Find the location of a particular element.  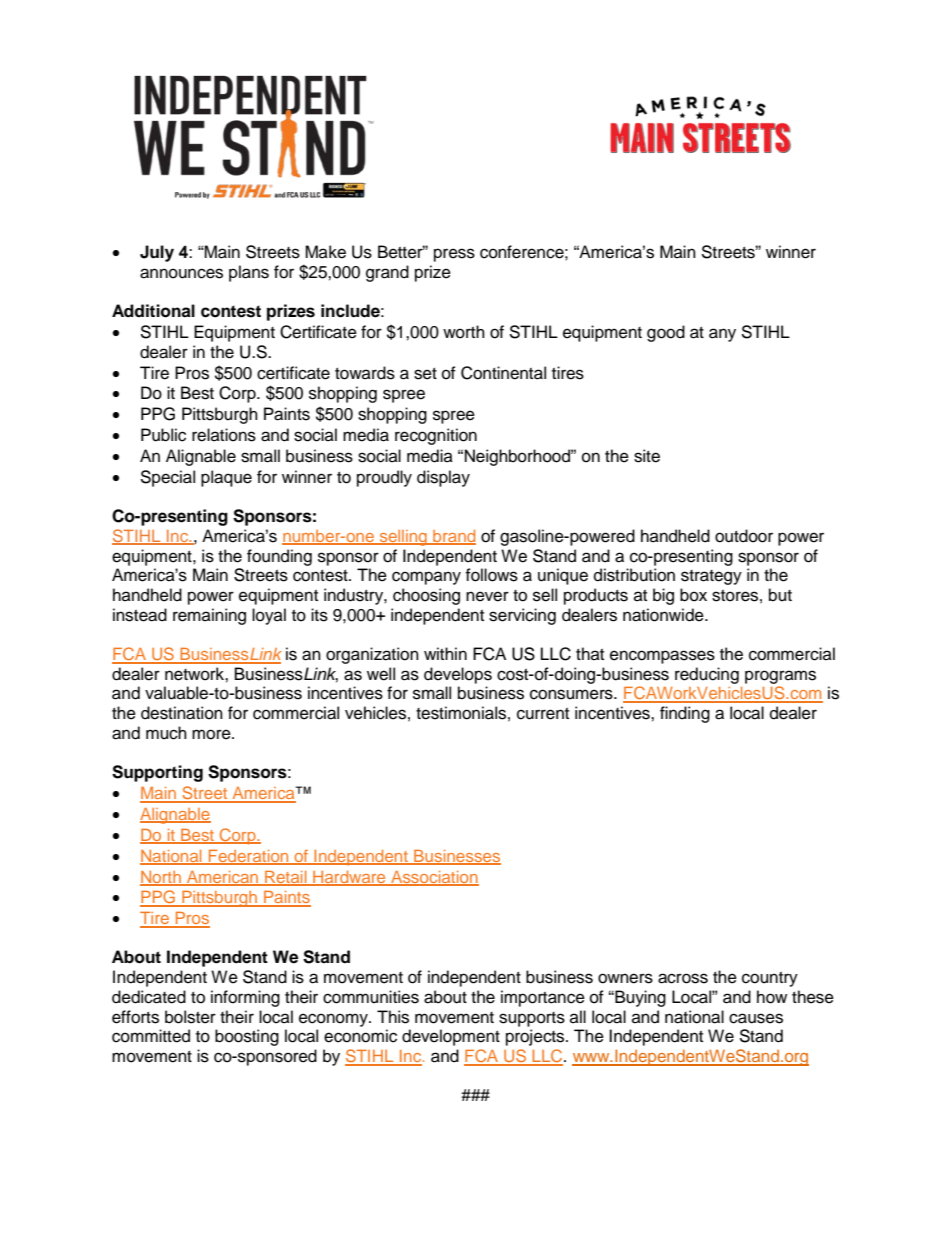

good is located at coordinates (666, 333).
